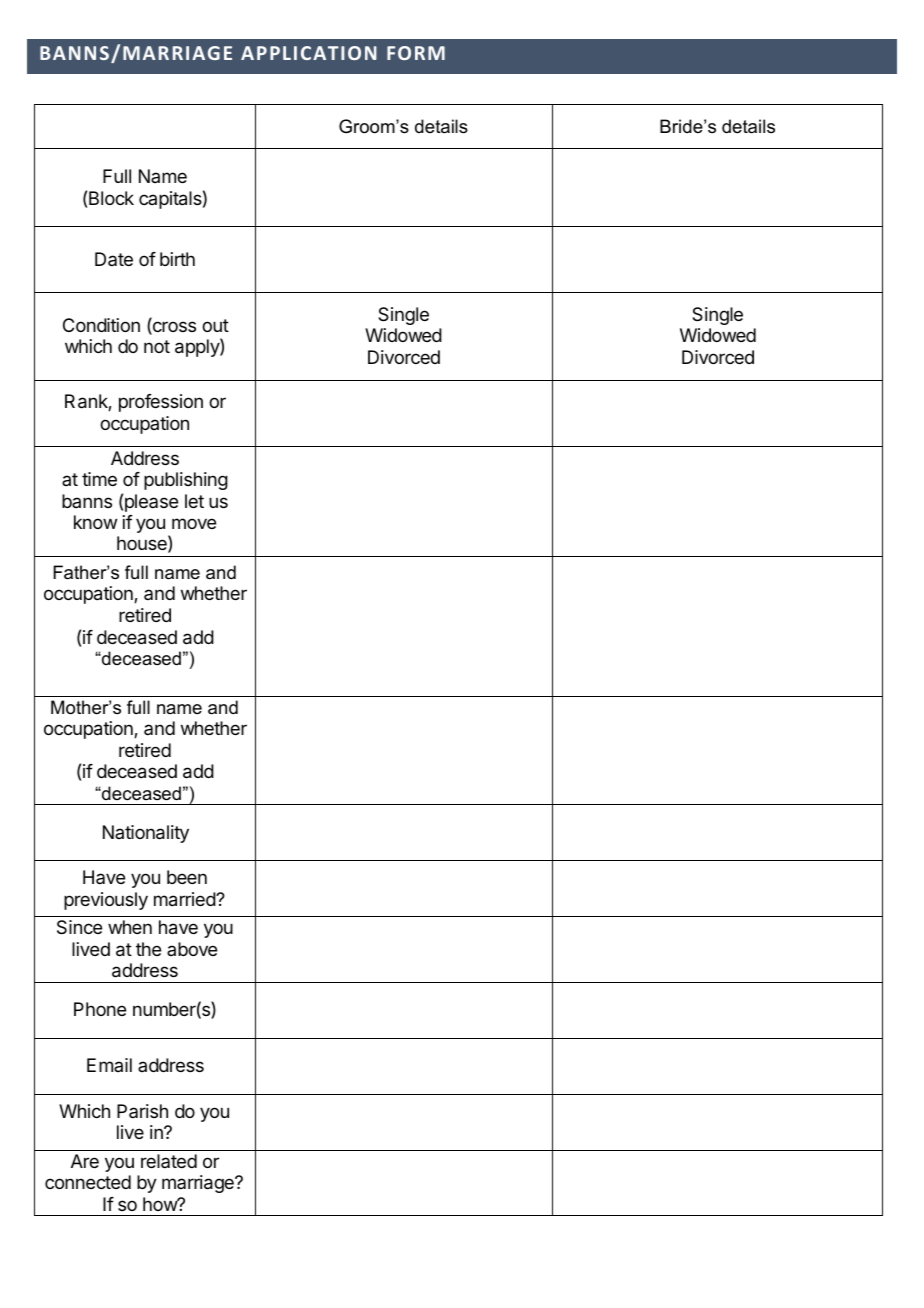  What do you see at coordinates (194, 501) in the screenshot?
I see `let` at bounding box center [194, 501].
